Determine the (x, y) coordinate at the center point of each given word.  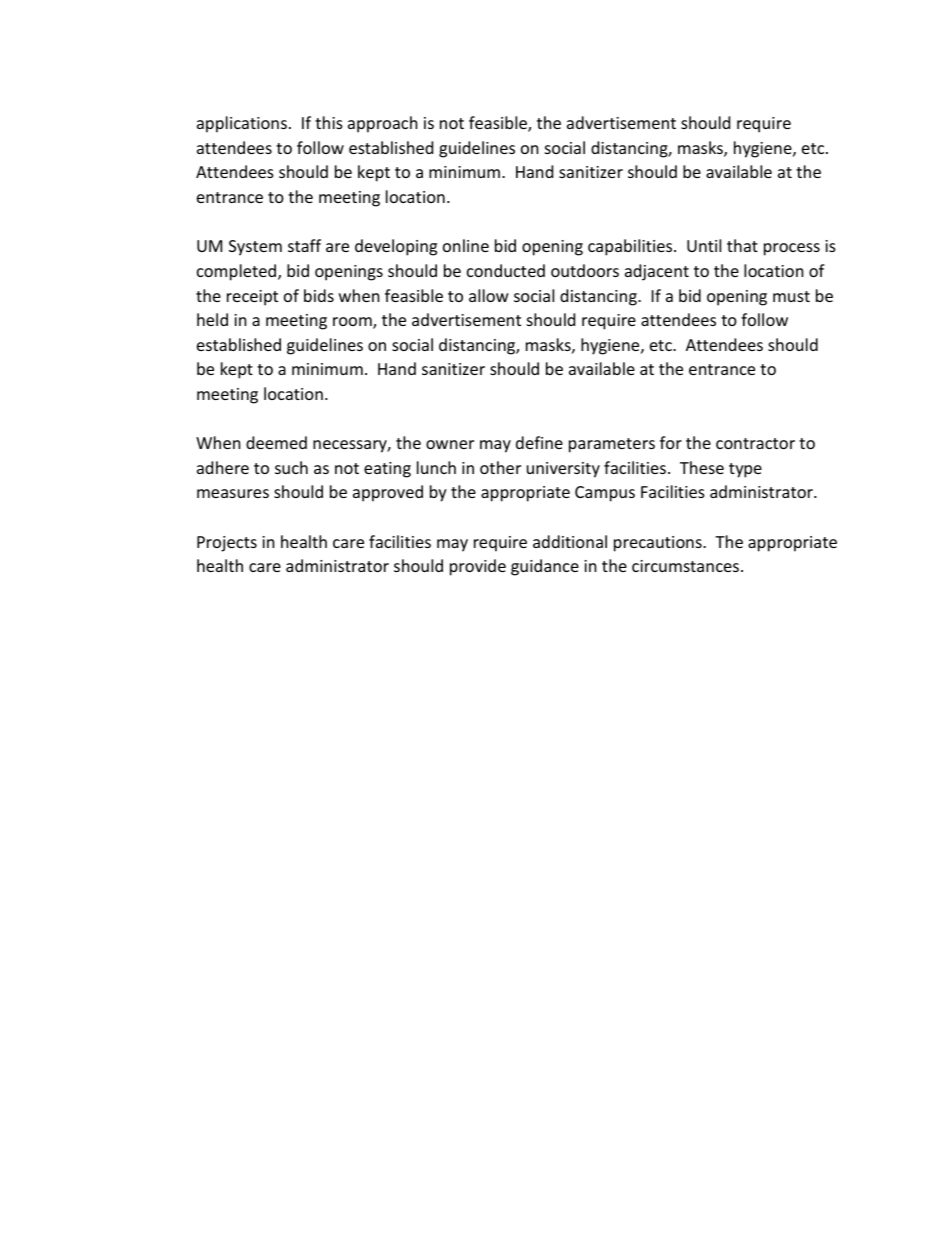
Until (704, 245)
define (539, 442)
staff (304, 245)
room (353, 323)
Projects (227, 544)
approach (383, 124)
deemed (276, 442)
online (466, 245)
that (742, 245)
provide (478, 567)
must (791, 296)
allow (489, 295)
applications (242, 124)
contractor (755, 443)
